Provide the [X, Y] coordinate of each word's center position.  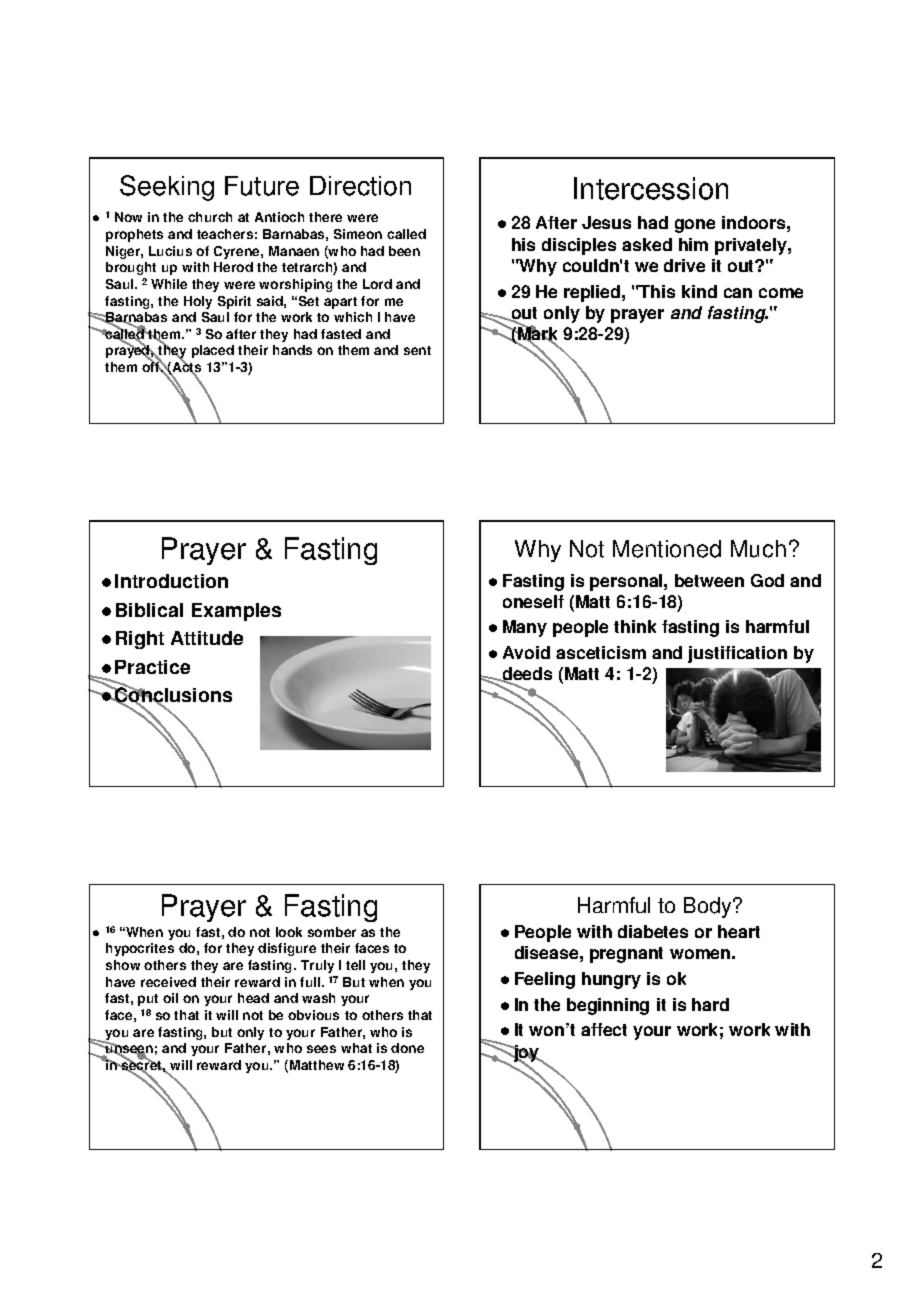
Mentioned [667, 549]
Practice [152, 667]
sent [417, 350]
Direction [360, 186]
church [210, 217]
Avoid [526, 652]
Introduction [171, 581]
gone [695, 226]
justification [737, 654]
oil [170, 998]
